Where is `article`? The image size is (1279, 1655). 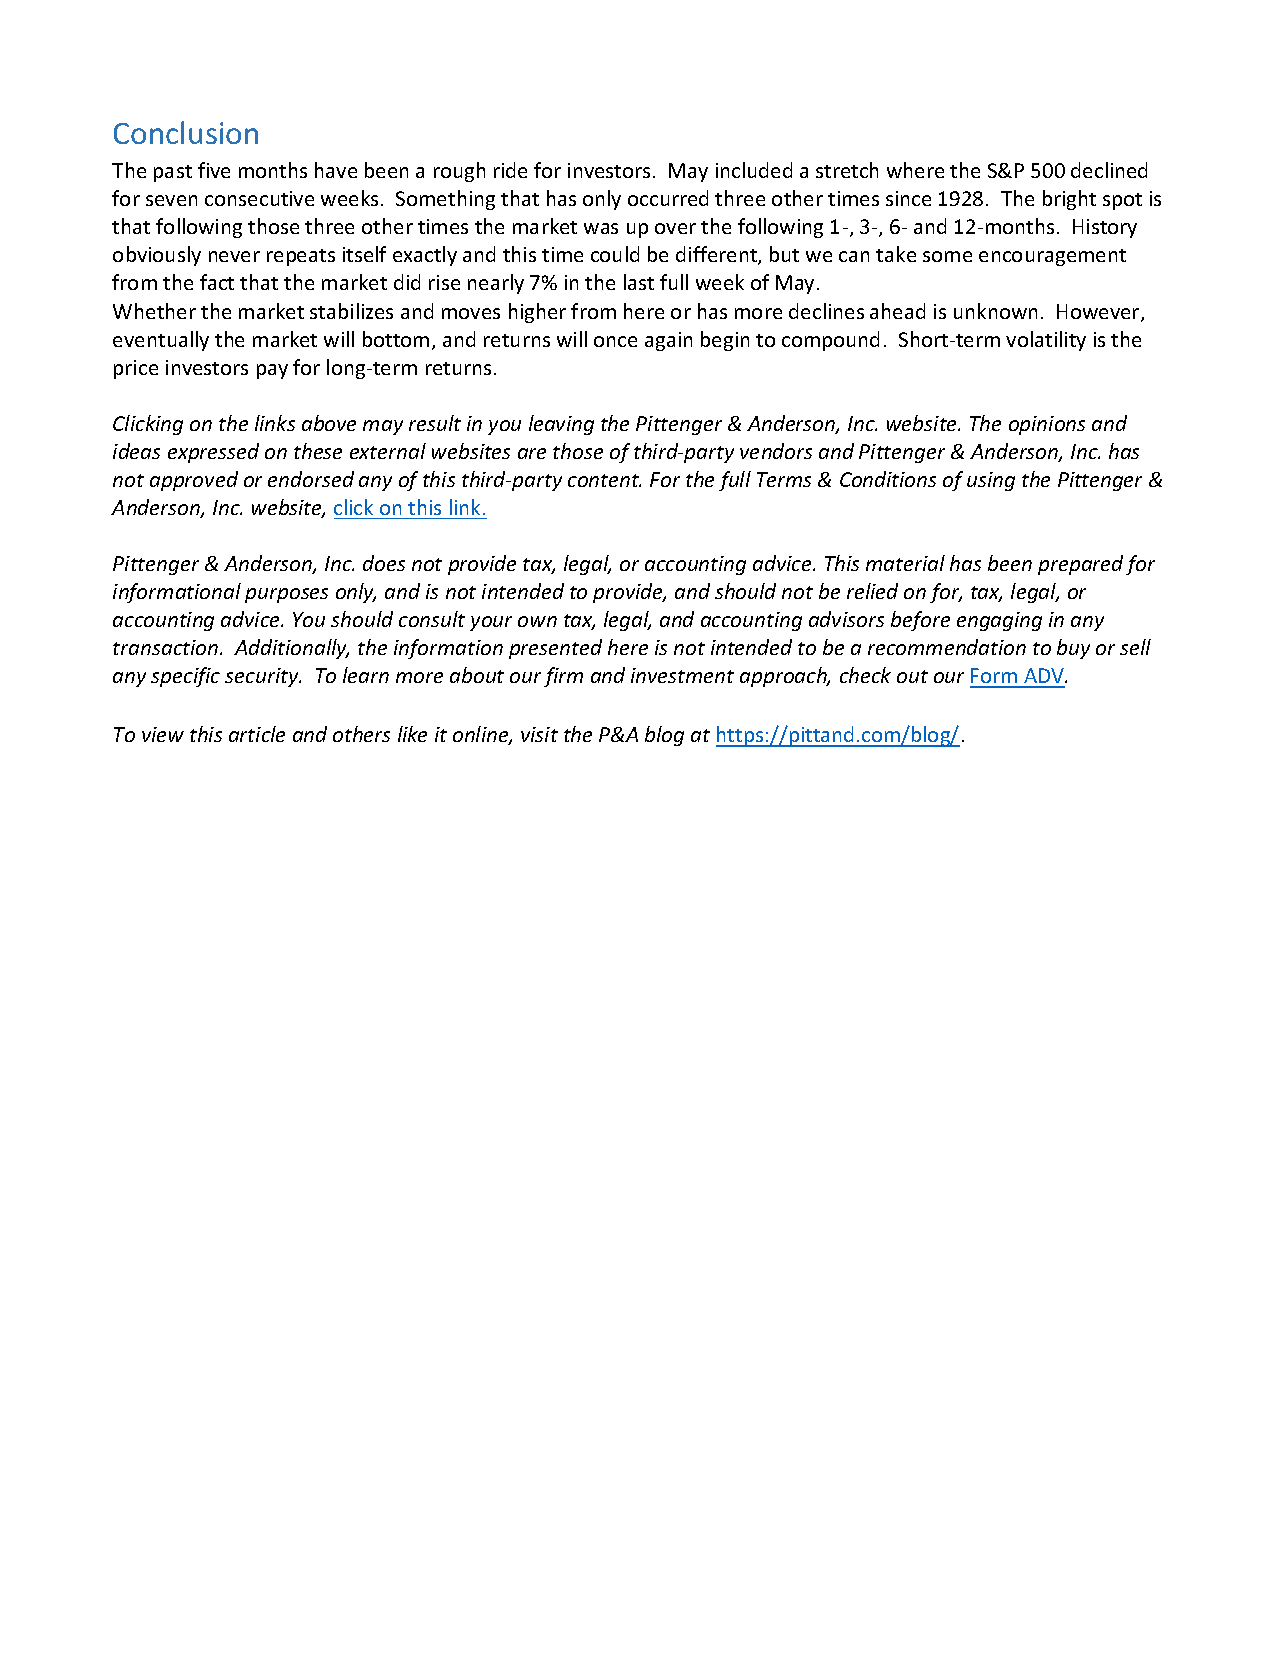
article is located at coordinates (257, 734).
